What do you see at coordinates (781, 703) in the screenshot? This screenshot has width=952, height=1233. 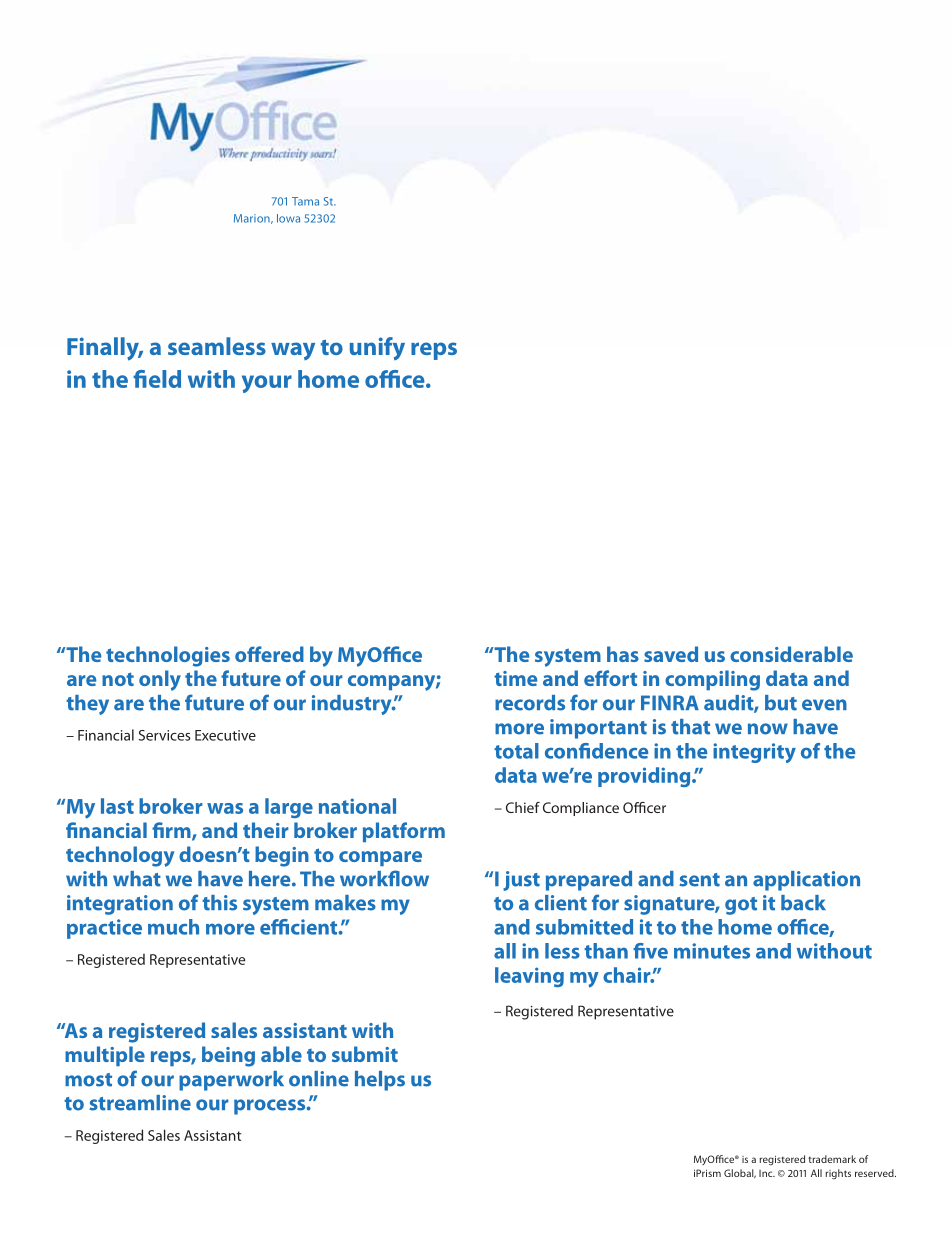 I see `but` at bounding box center [781, 703].
